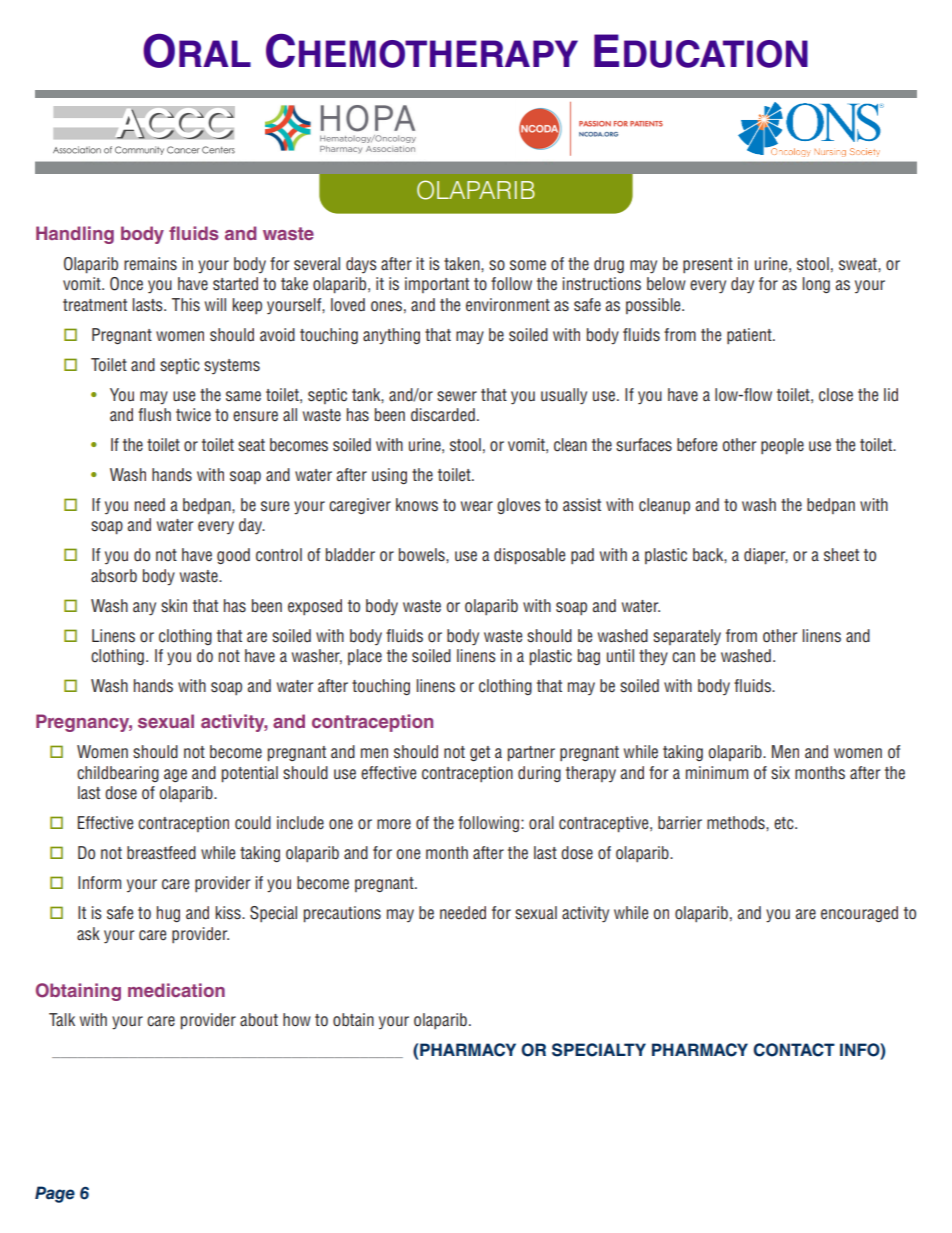 The image size is (952, 1233). Describe the element at coordinates (297, 1019) in the document. I see `how` at that location.
